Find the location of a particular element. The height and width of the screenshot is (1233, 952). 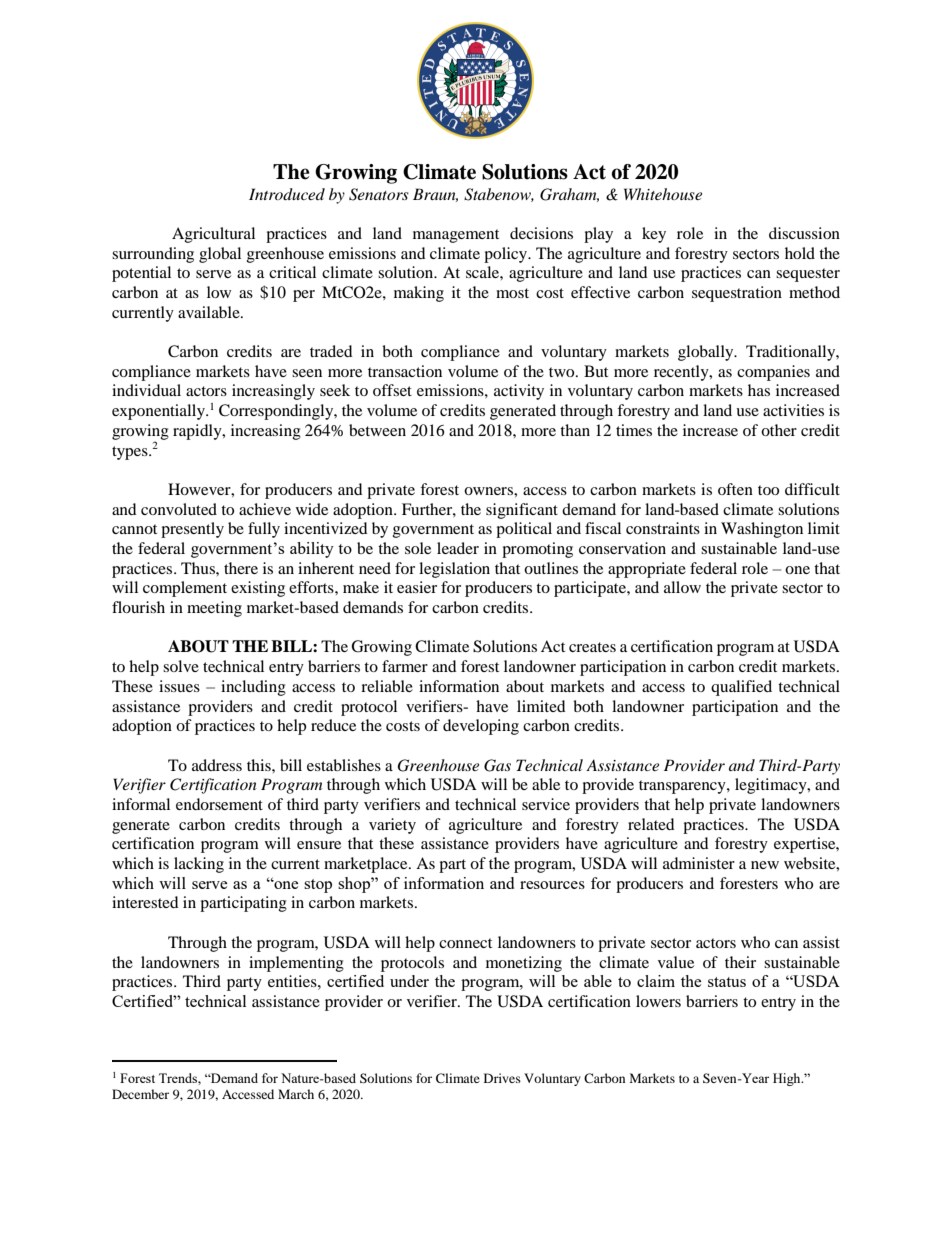

Gas is located at coordinates (497, 765).
